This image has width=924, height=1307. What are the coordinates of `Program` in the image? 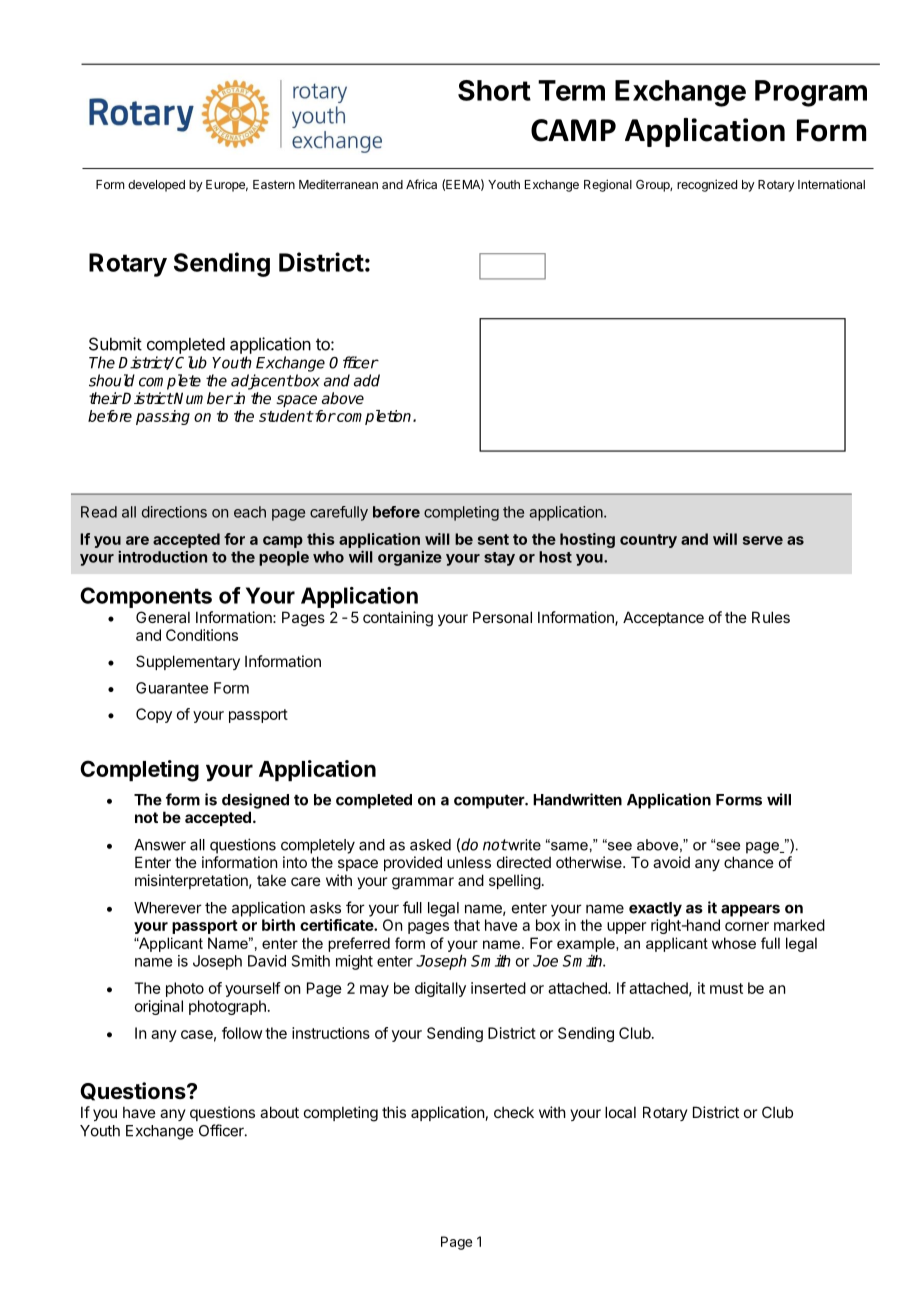 It's located at (811, 93).
